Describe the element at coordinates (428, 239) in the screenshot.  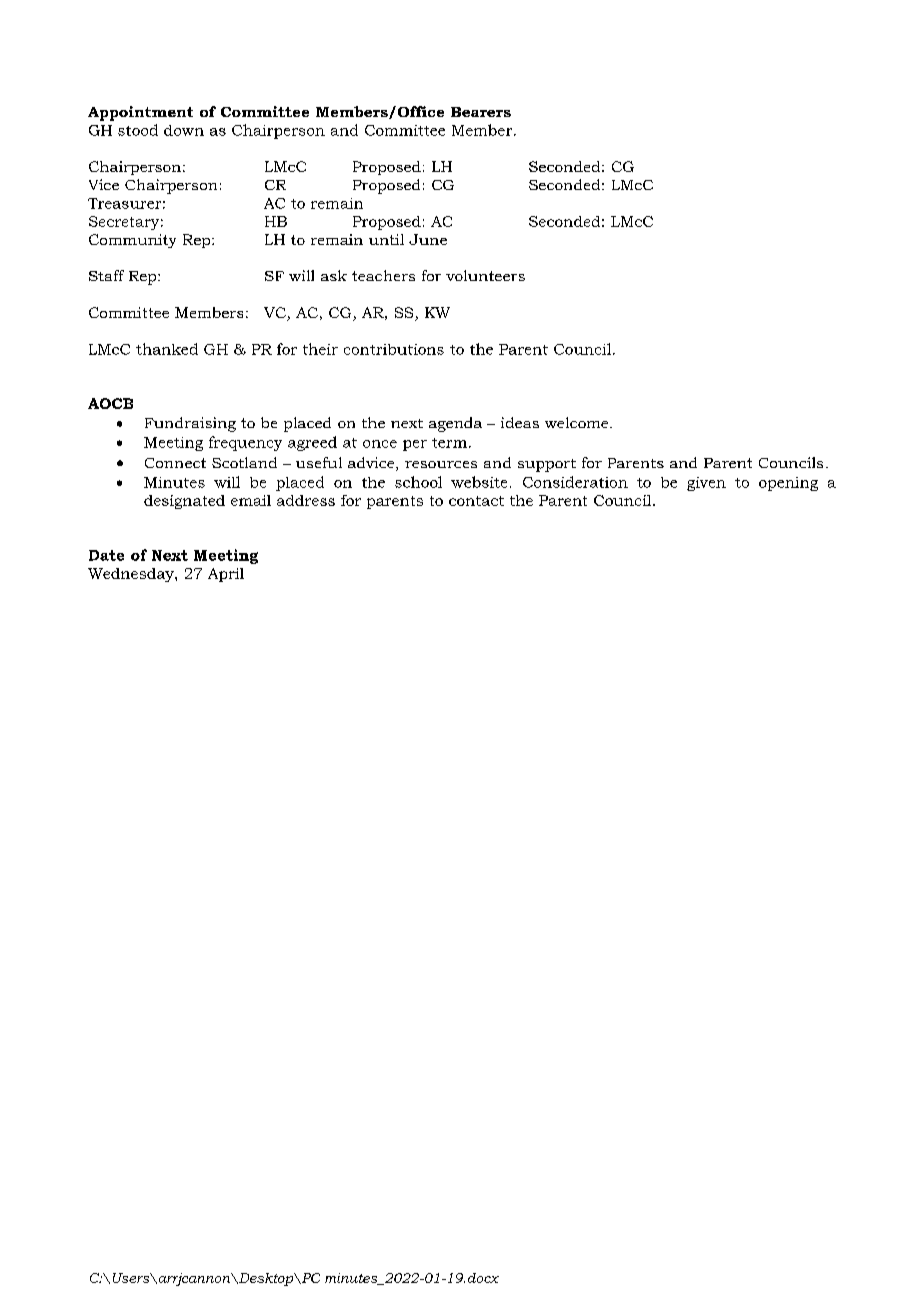
I see `June` at that location.
